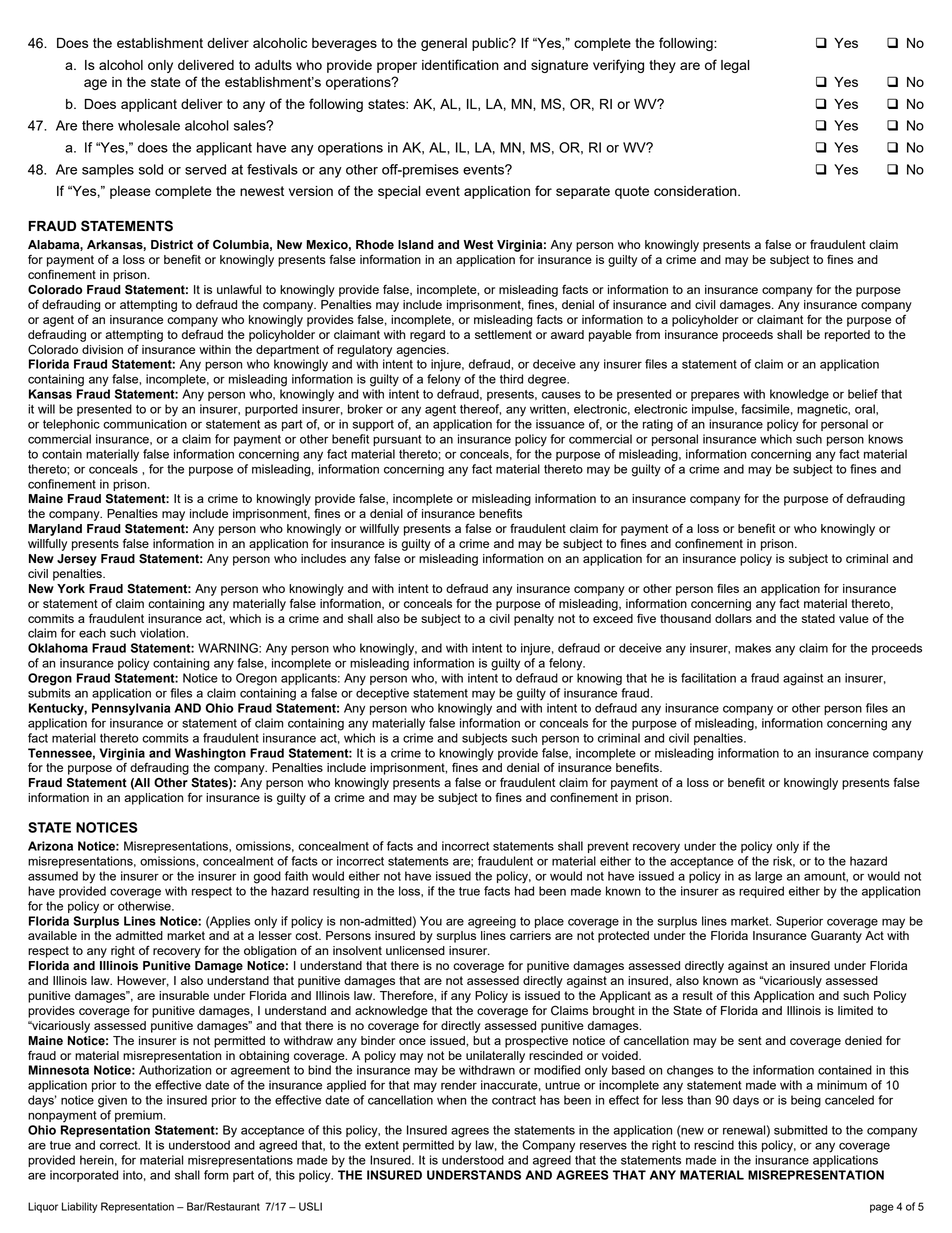 This document has height=1233, width=952. What do you see at coordinates (800, 1130) in the document?
I see `submitted` at bounding box center [800, 1130].
